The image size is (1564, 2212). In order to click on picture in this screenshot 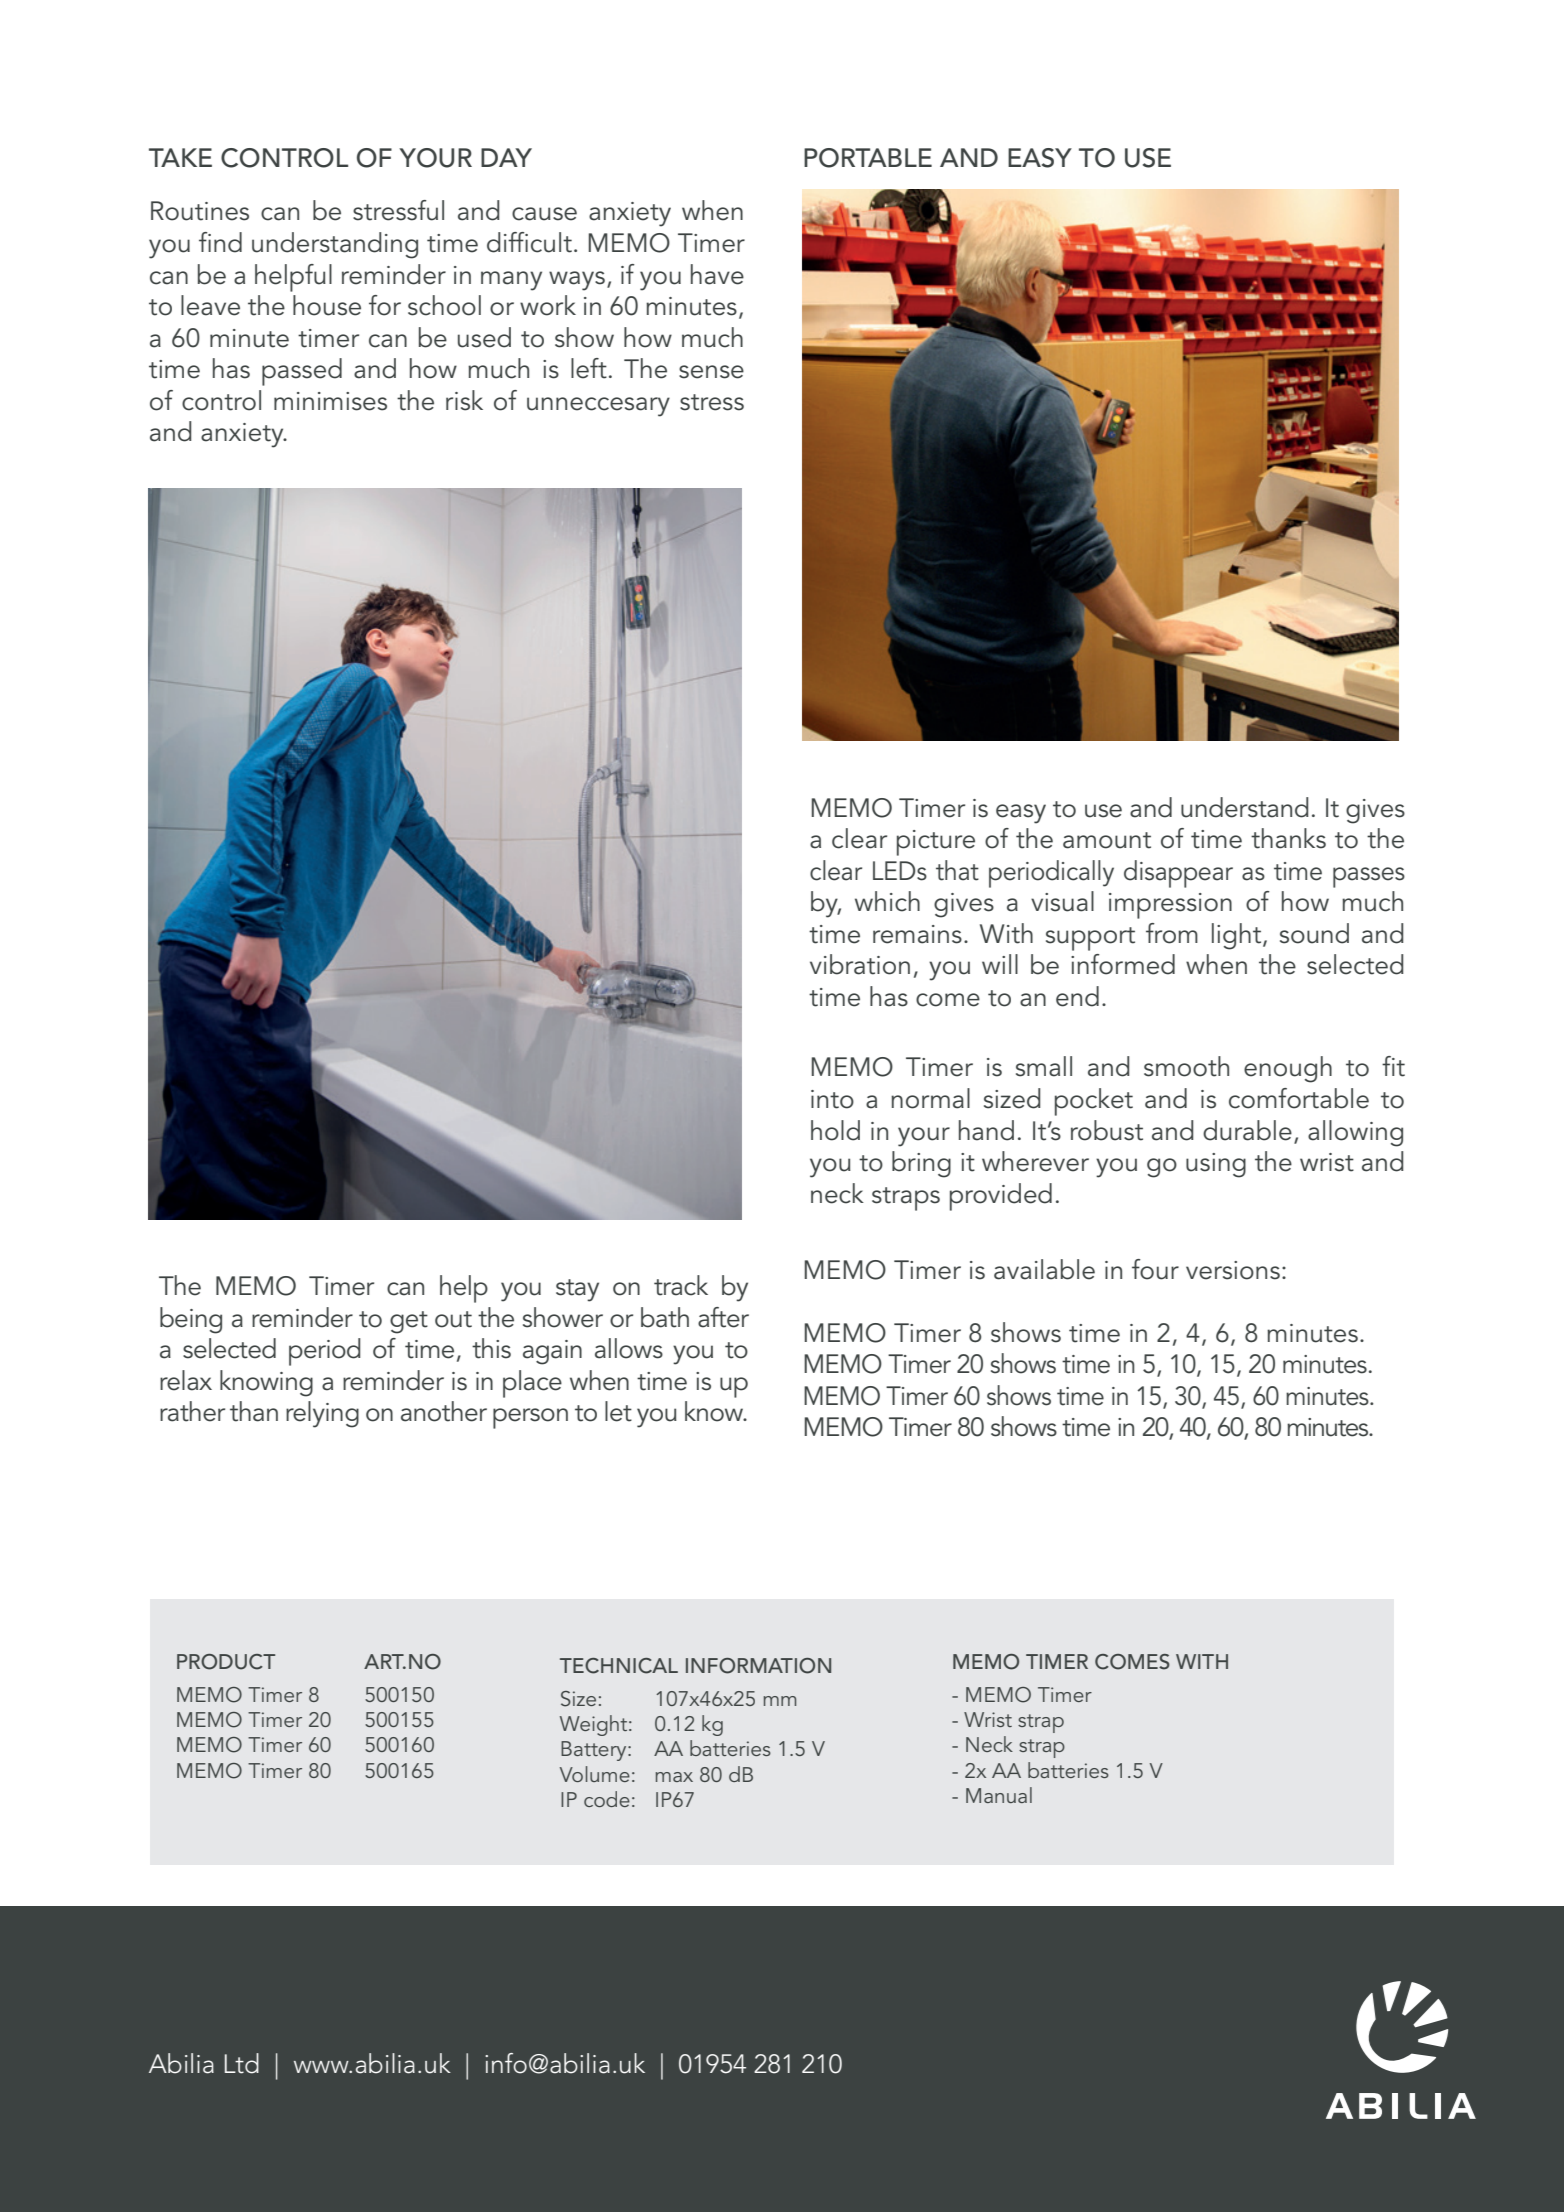, I will do `click(936, 843)`.
